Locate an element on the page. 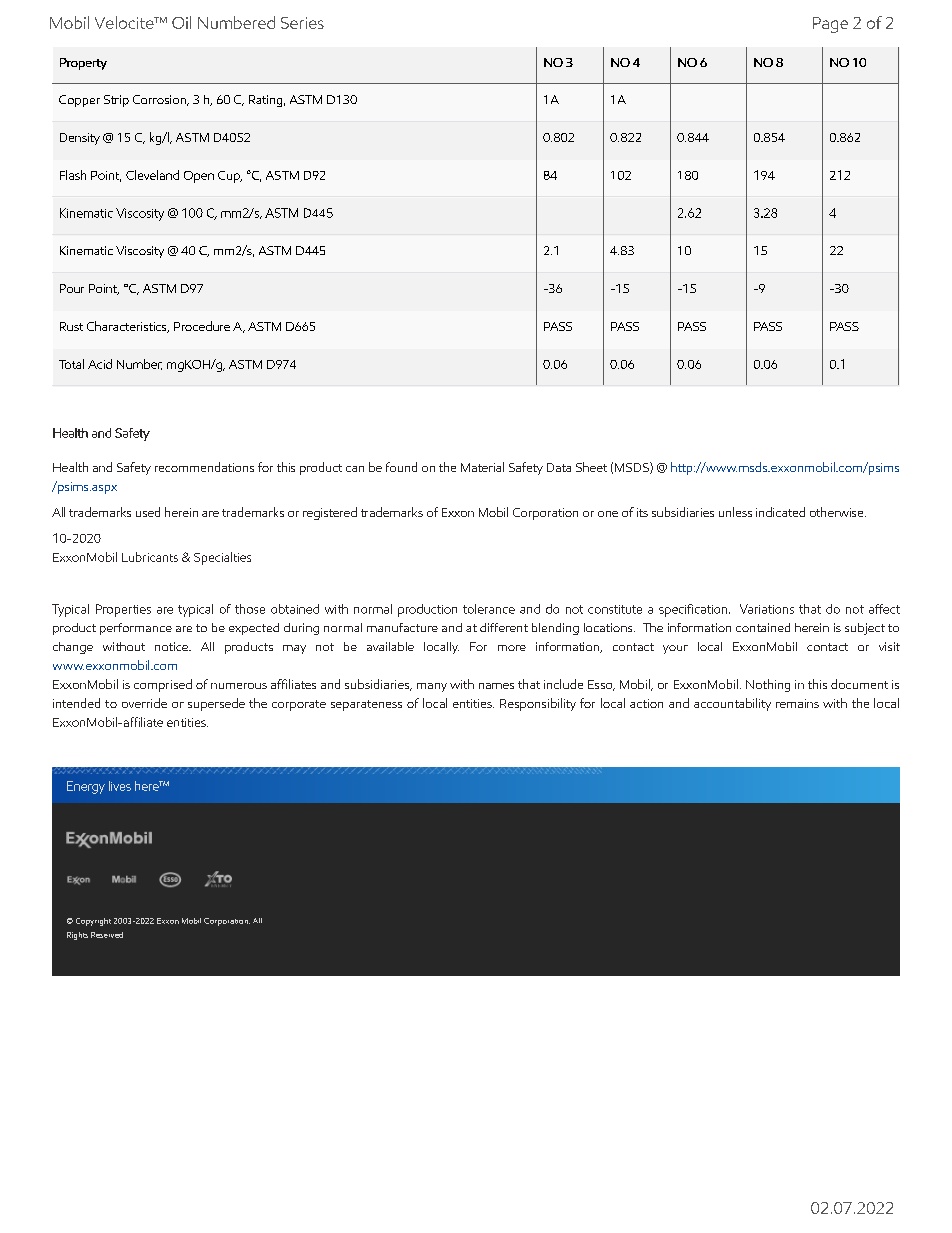 This document has width=952, height=1233. comprised is located at coordinates (163, 685).
